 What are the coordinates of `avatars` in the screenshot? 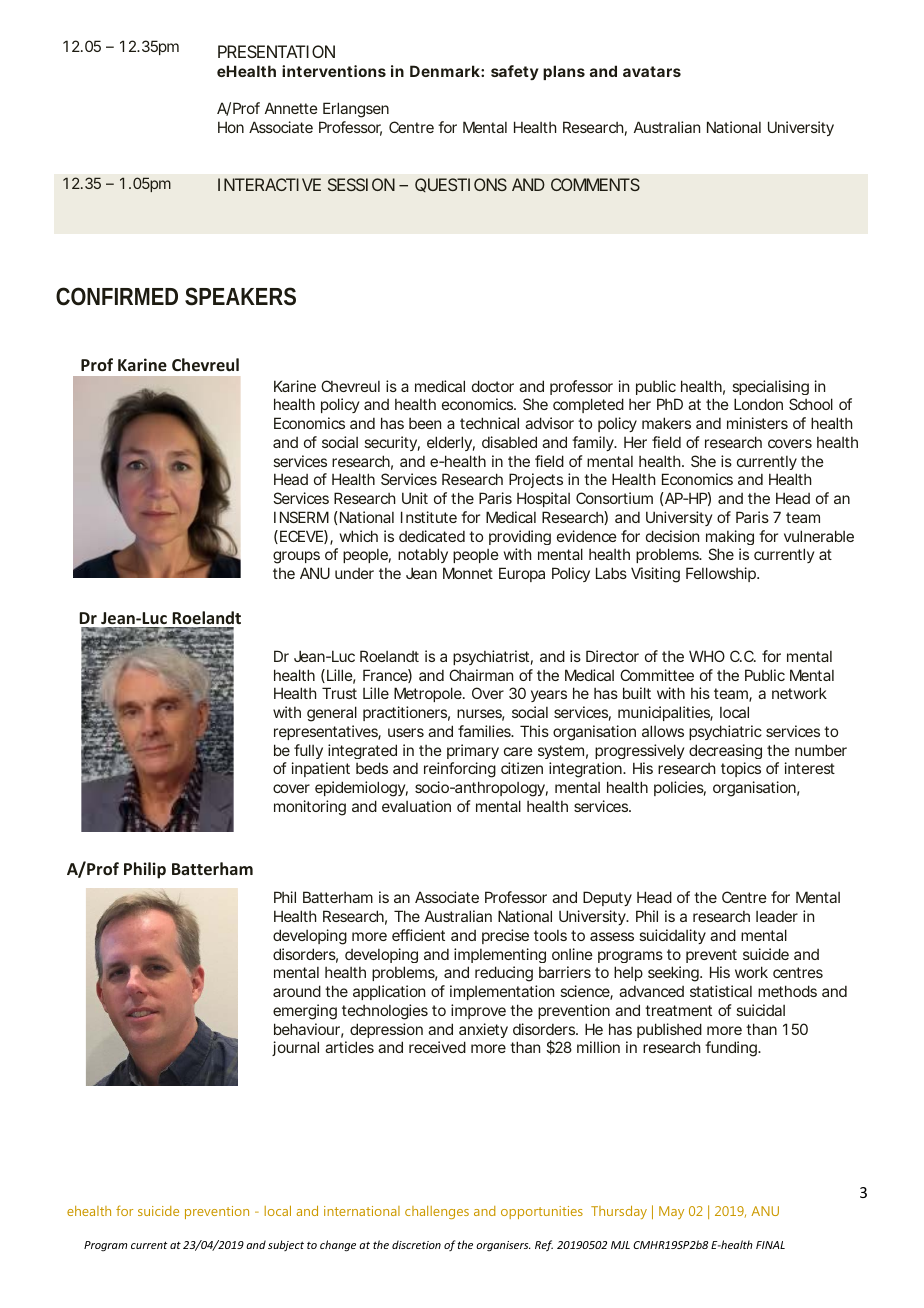 It's located at (652, 71).
